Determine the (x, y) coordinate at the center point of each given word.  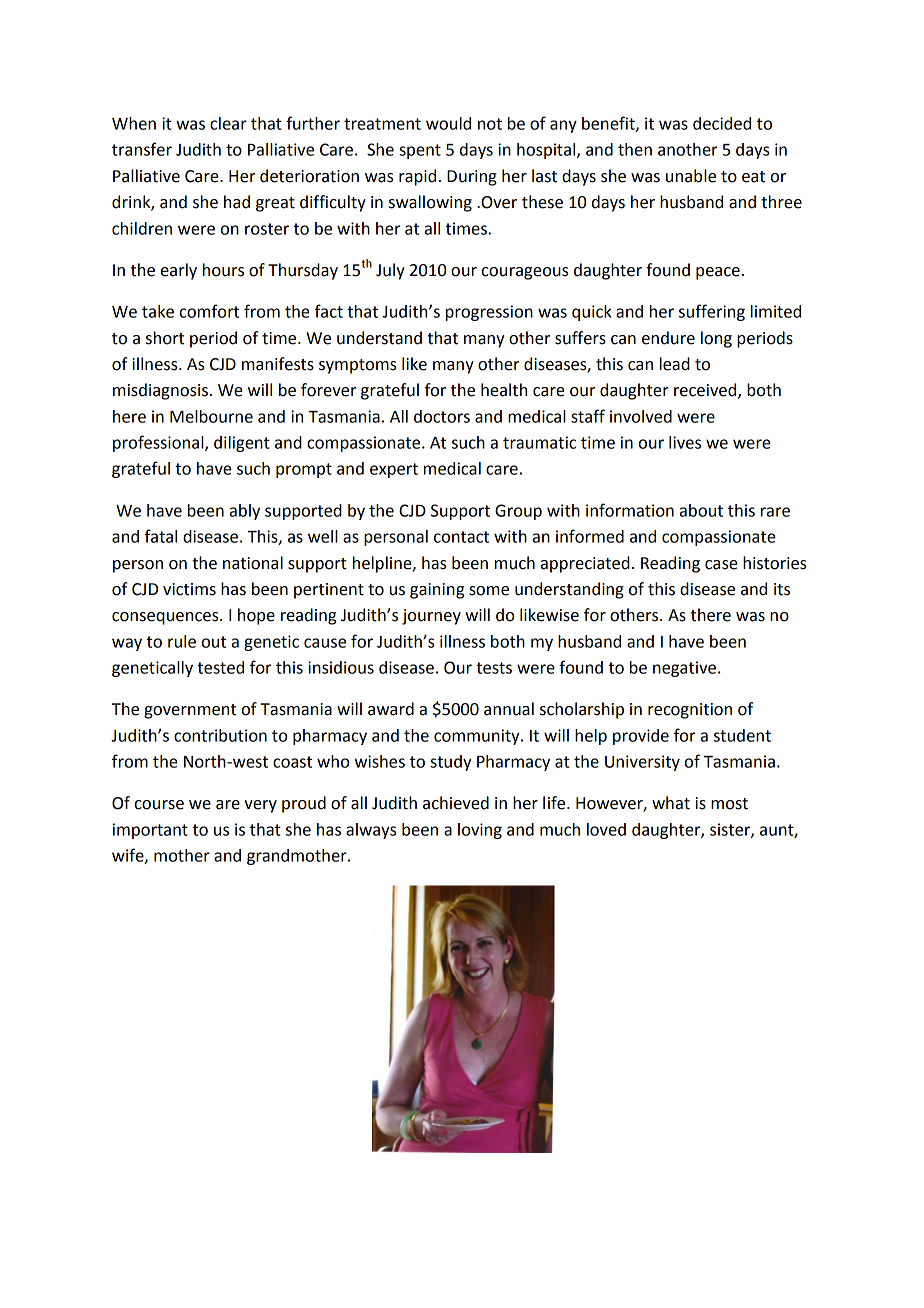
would (448, 123)
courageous (525, 273)
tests (494, 668)
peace (718, 273)
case (721, 565)
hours (223, 270)
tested (220, 667)
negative (684, 669)
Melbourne (211, 416)
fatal (161, 536)
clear (228, 123)
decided (722, 123)
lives (685, 442)
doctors (442, 416)
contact (461, 537)
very (260, 806)
